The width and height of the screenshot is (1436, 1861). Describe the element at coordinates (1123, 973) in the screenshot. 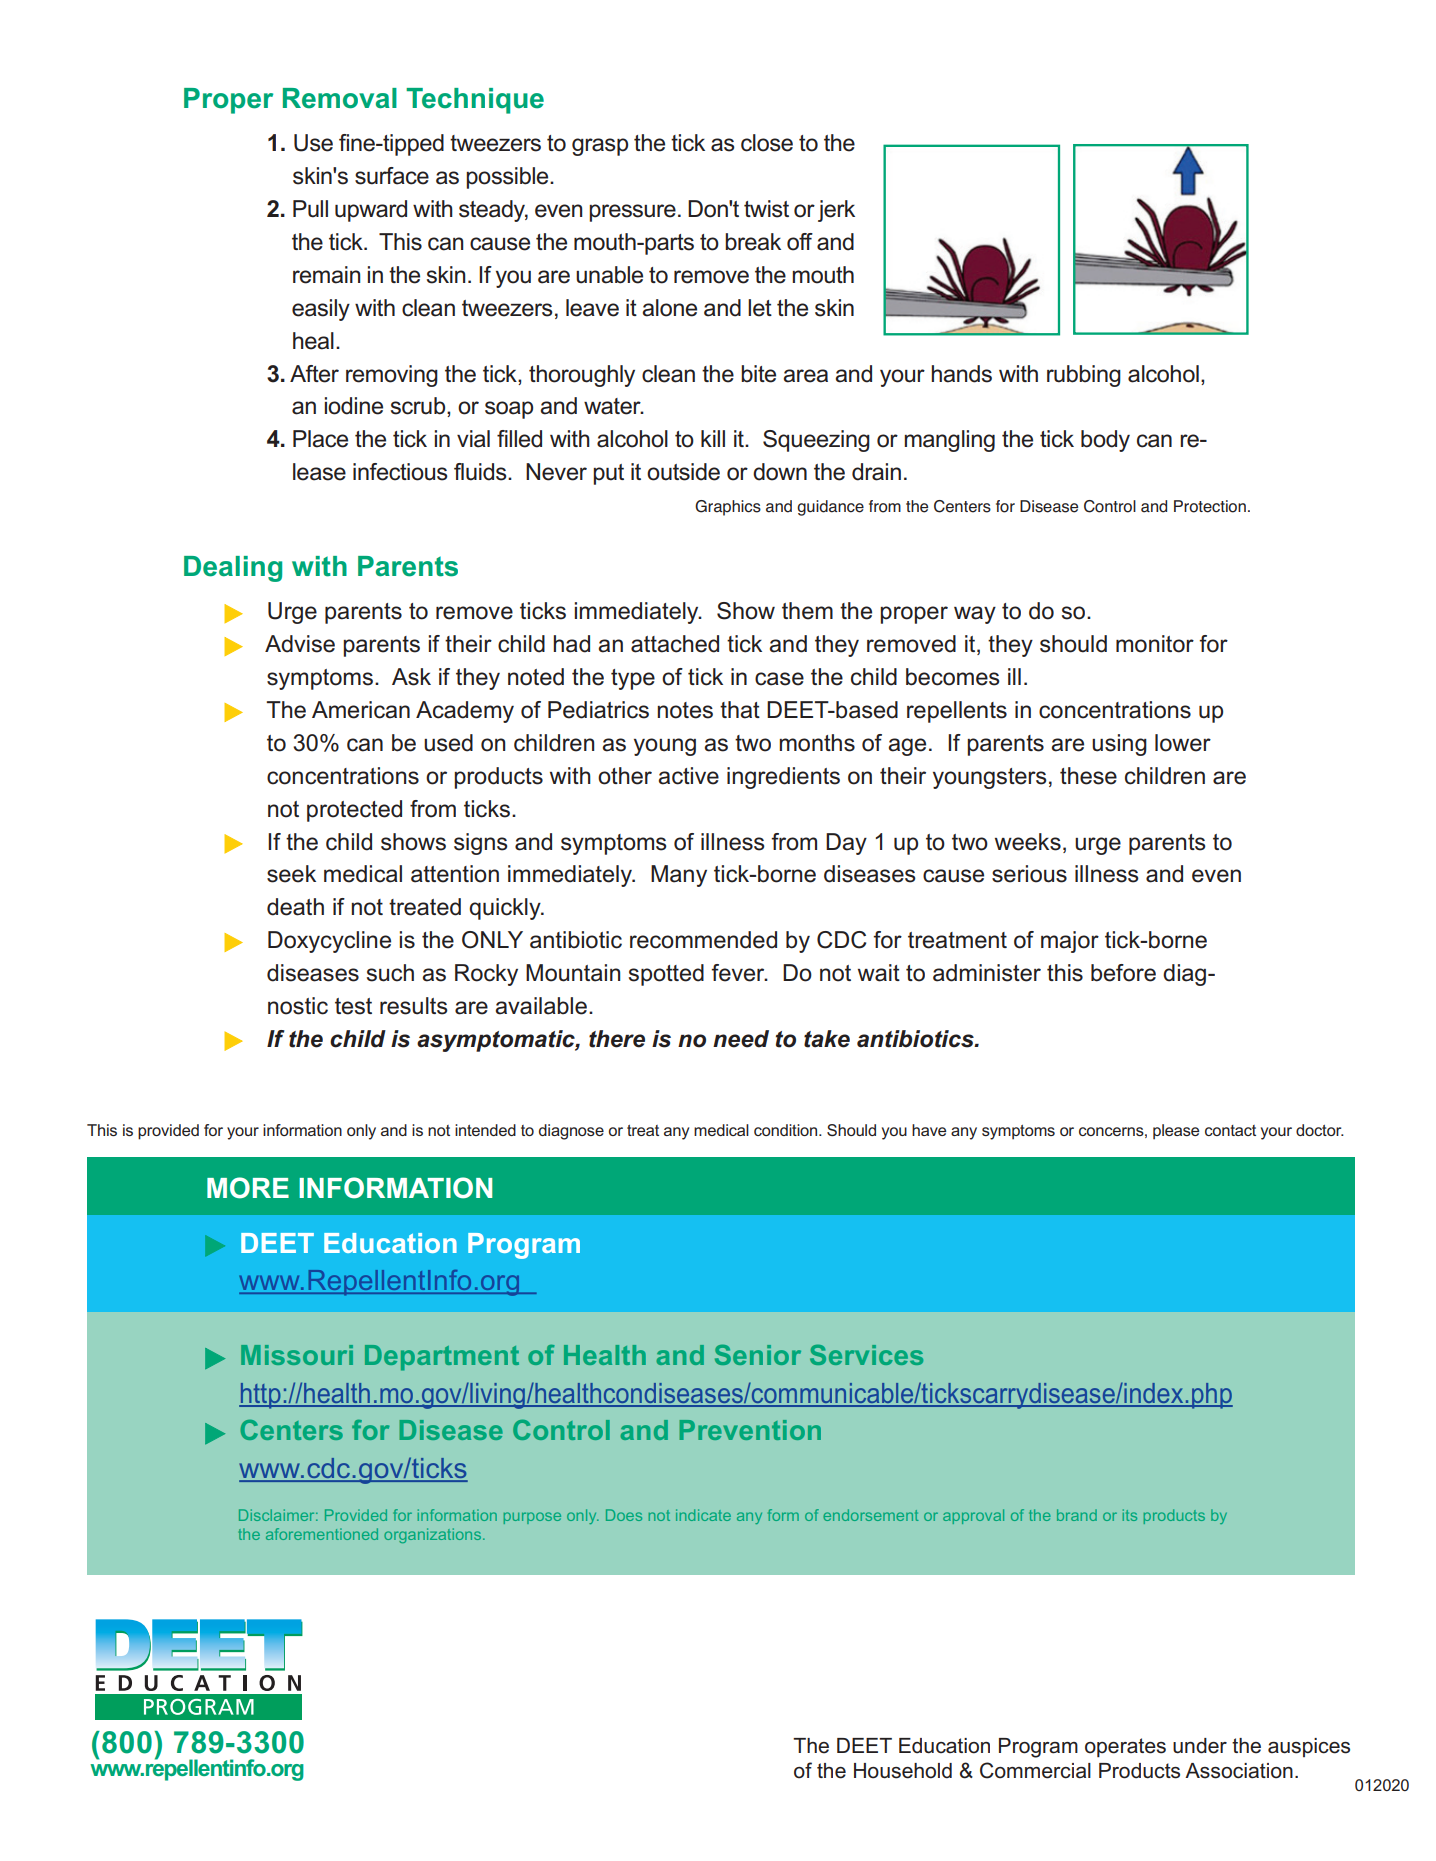

I see `before` at that location.
